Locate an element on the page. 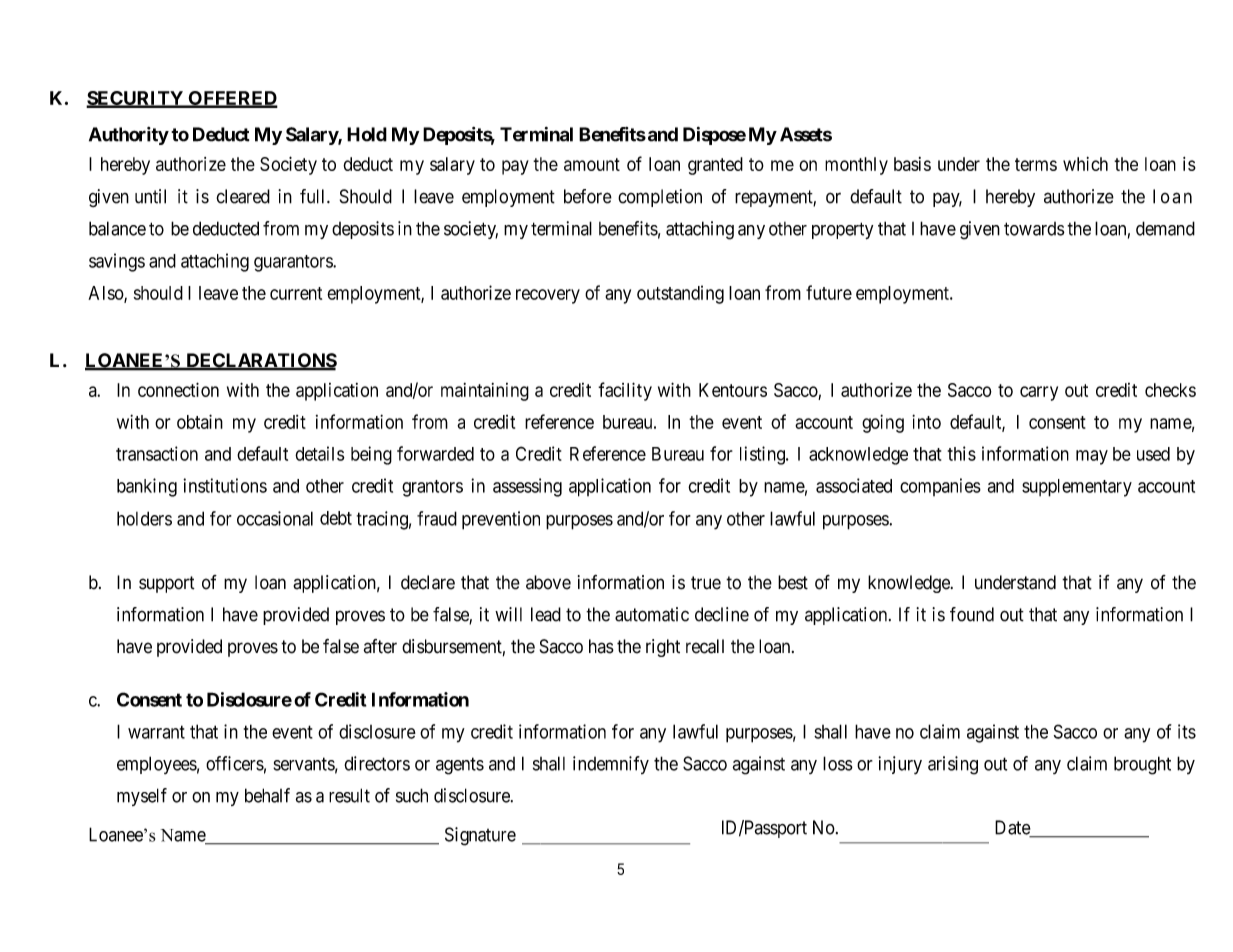  warrant is located at coordinates (156, 732).
